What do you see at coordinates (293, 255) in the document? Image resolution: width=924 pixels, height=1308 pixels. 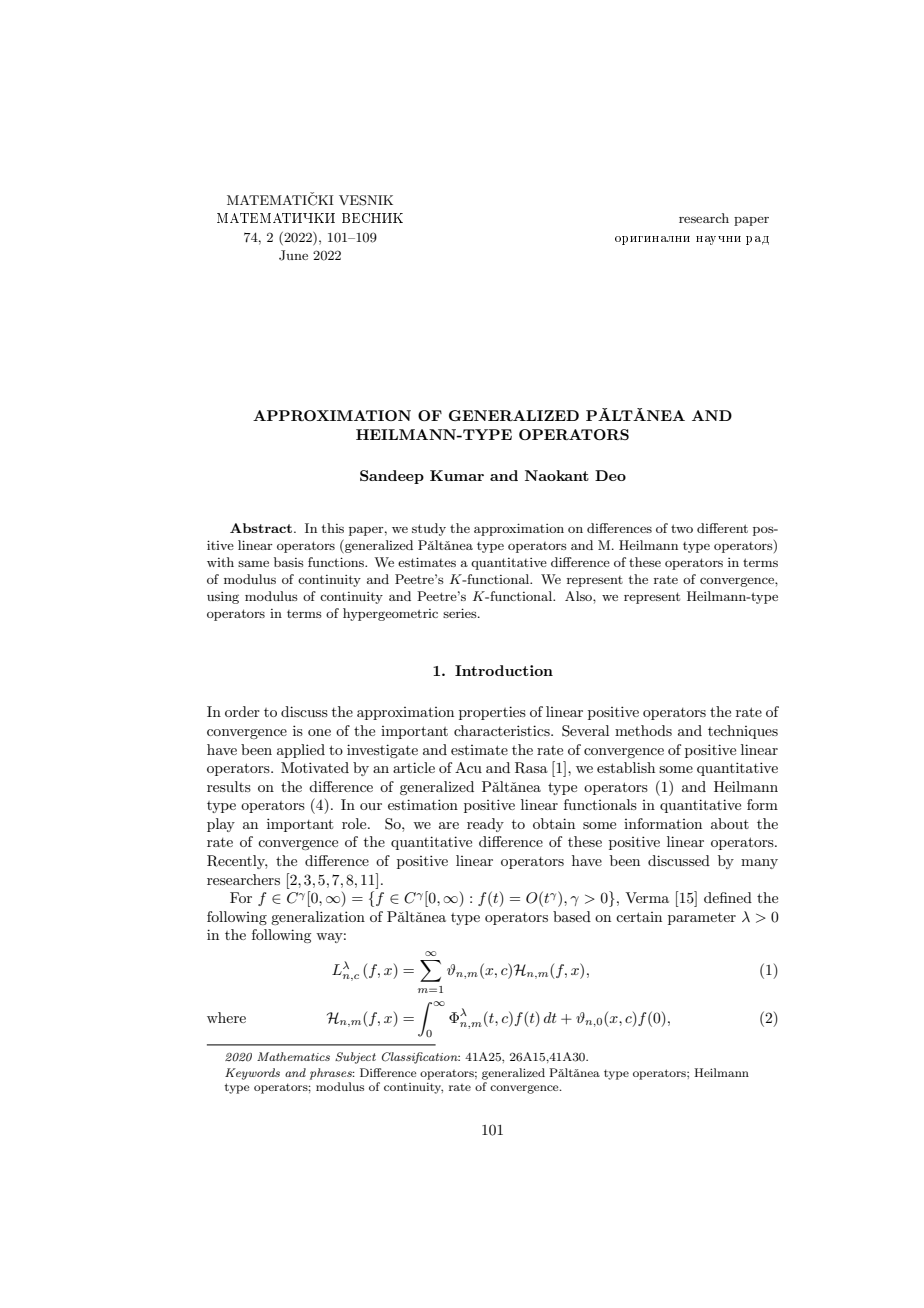 I see `June` at bounding box center [293, 255].
